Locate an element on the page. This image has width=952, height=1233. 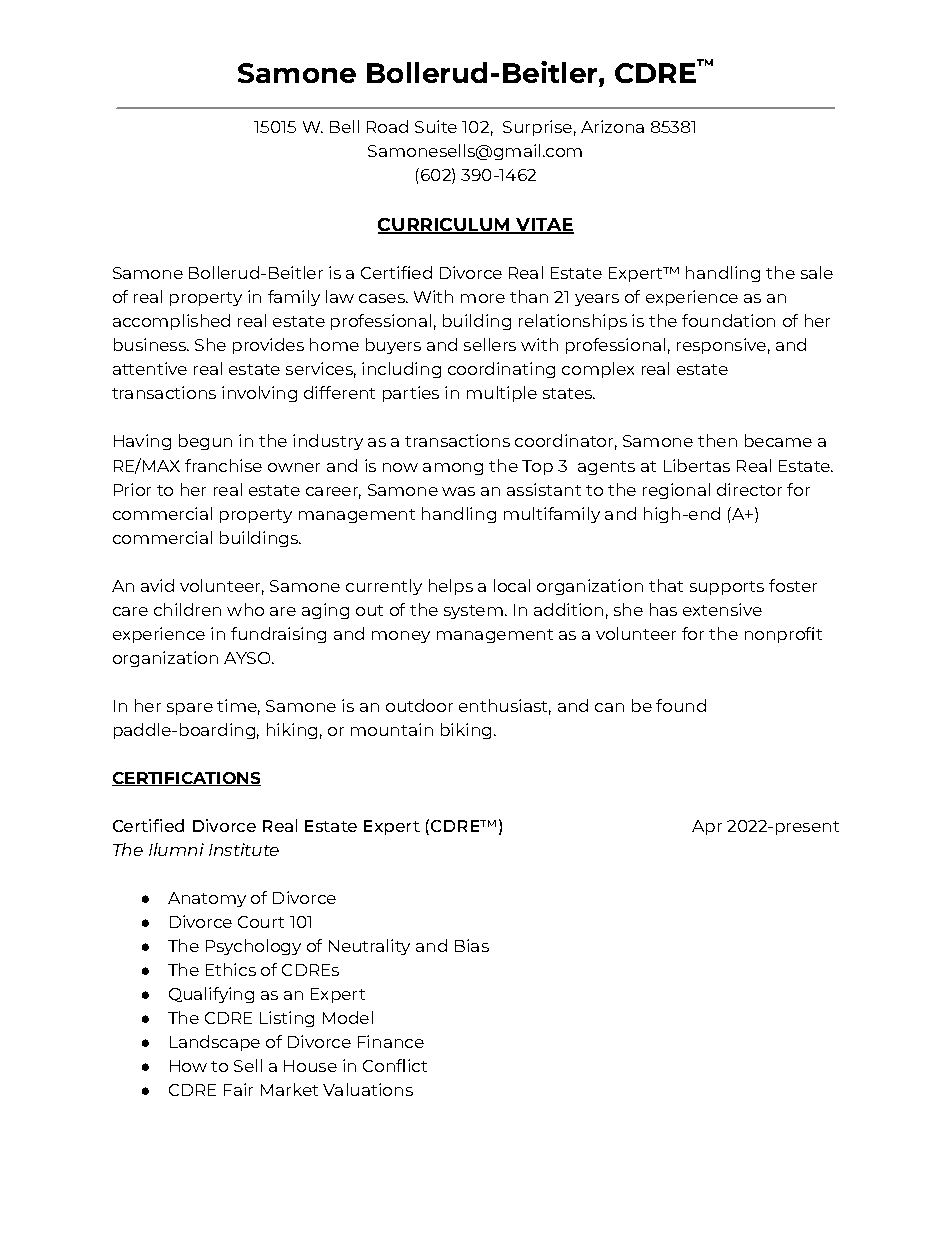
Landscape is located at coordinates (215, 1043).
